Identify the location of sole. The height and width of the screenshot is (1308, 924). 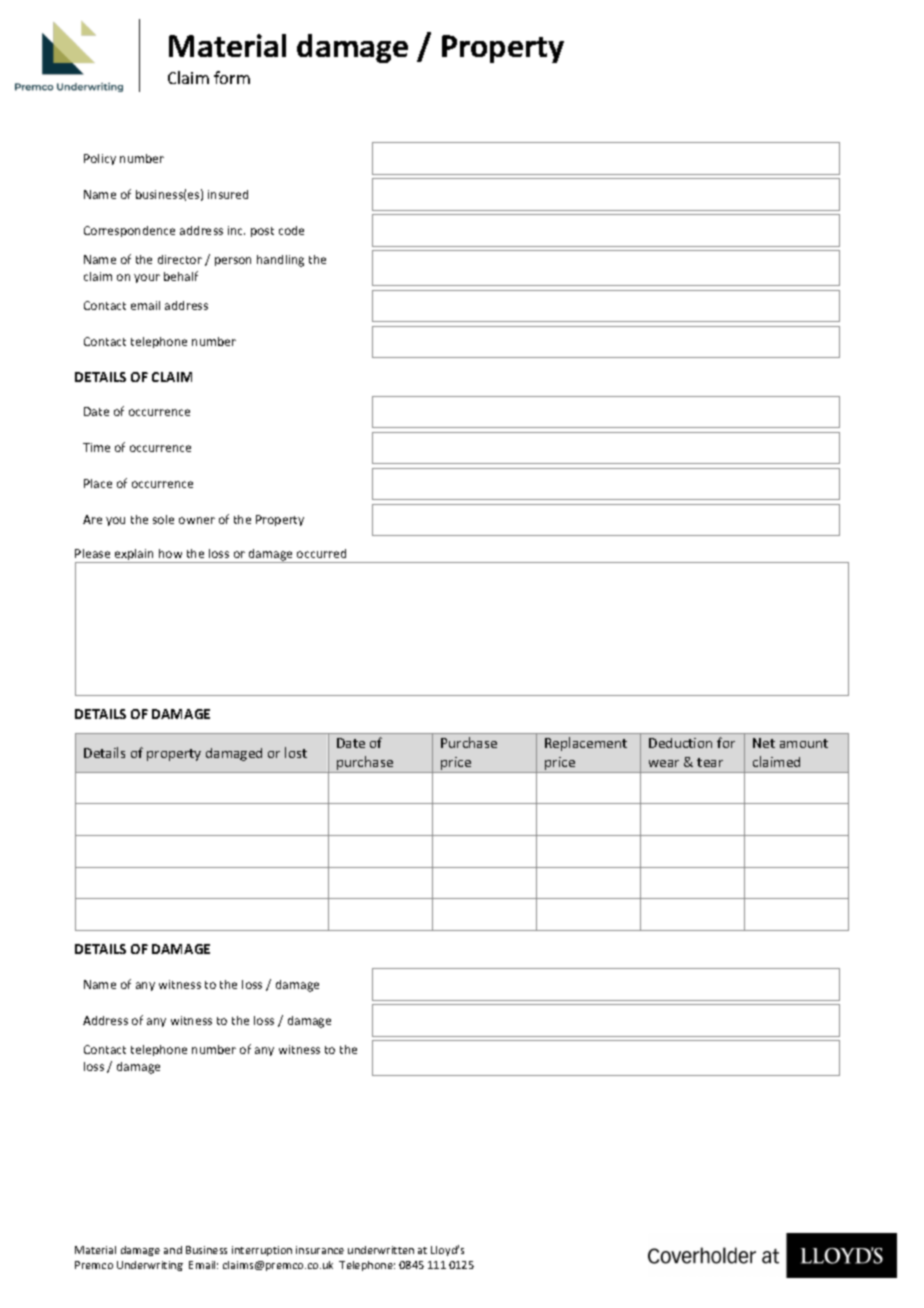
(163, 519).
